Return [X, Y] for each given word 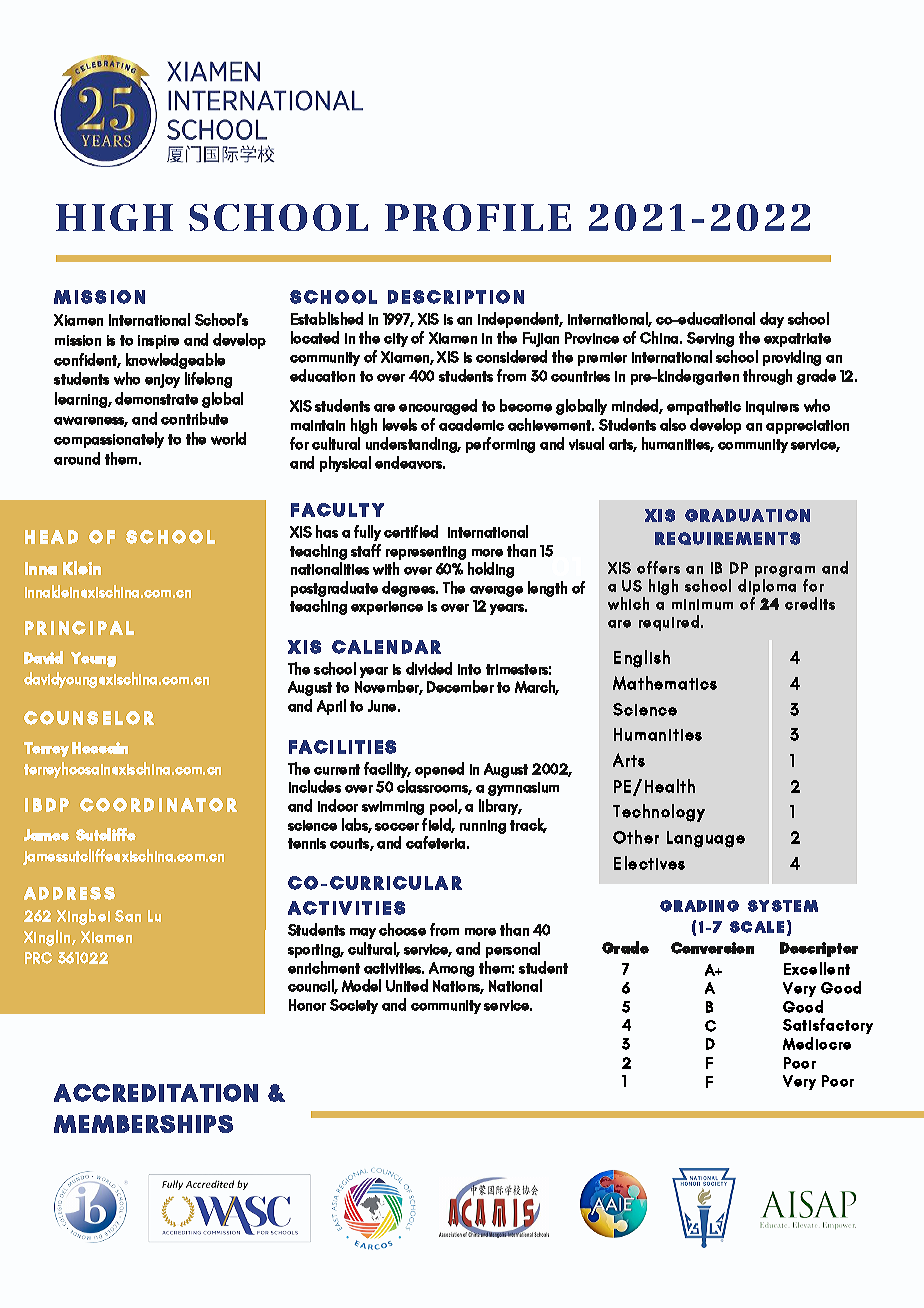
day [772, 320]
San [128, 916]
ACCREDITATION [156, 1093]
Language [706, 839]
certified [411, 531]
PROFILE [478, 217]
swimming [393, 808]
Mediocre [817, 1043]
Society [354, 1006]
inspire [158, 342]
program [785, 573]
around [77, 458]
